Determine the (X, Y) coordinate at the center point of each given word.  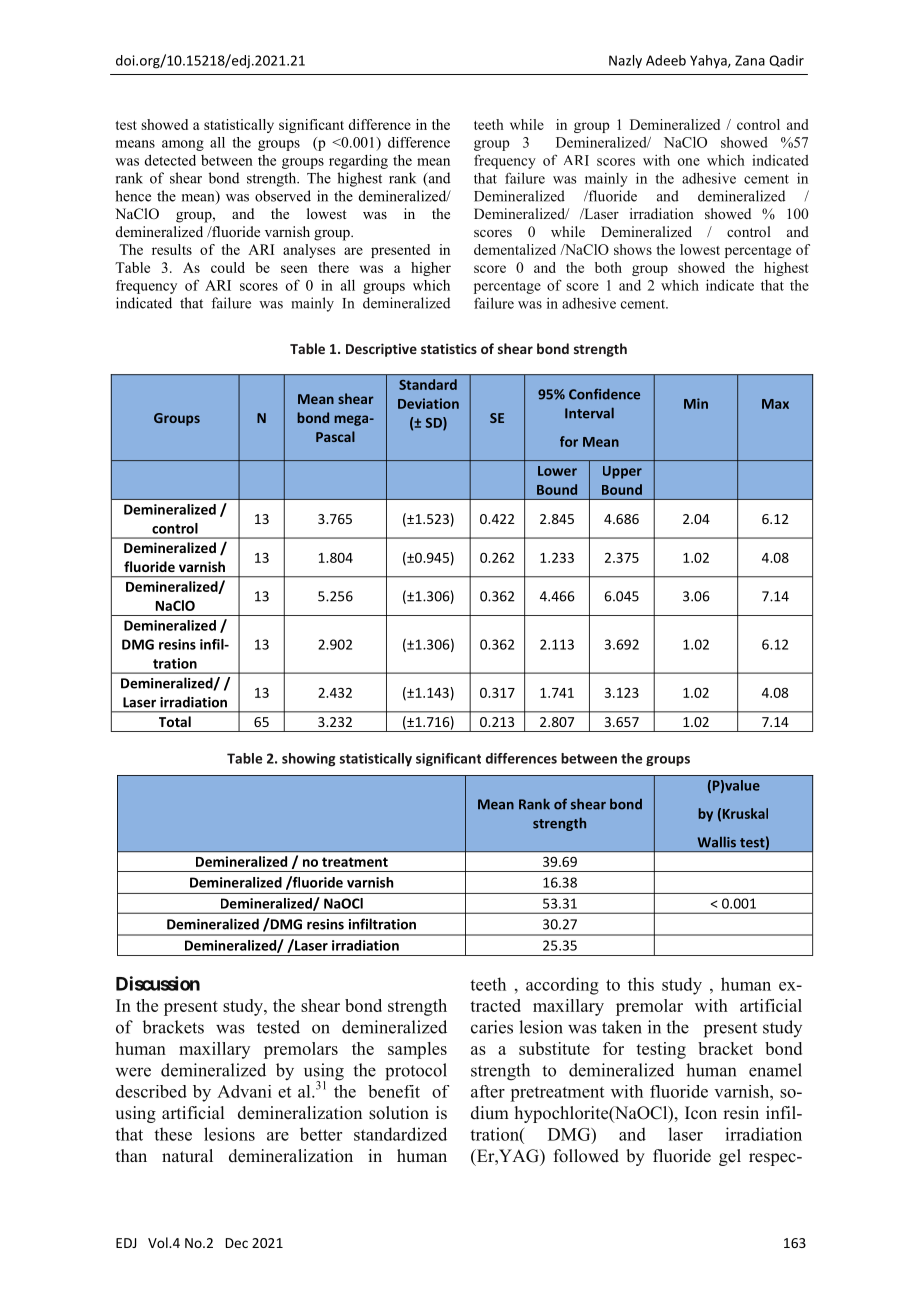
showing (308, 760)
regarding (358, 161)
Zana (750, 60)
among (183, 145)
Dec (237, 1243)
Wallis (717, 842)
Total (175, 721)
